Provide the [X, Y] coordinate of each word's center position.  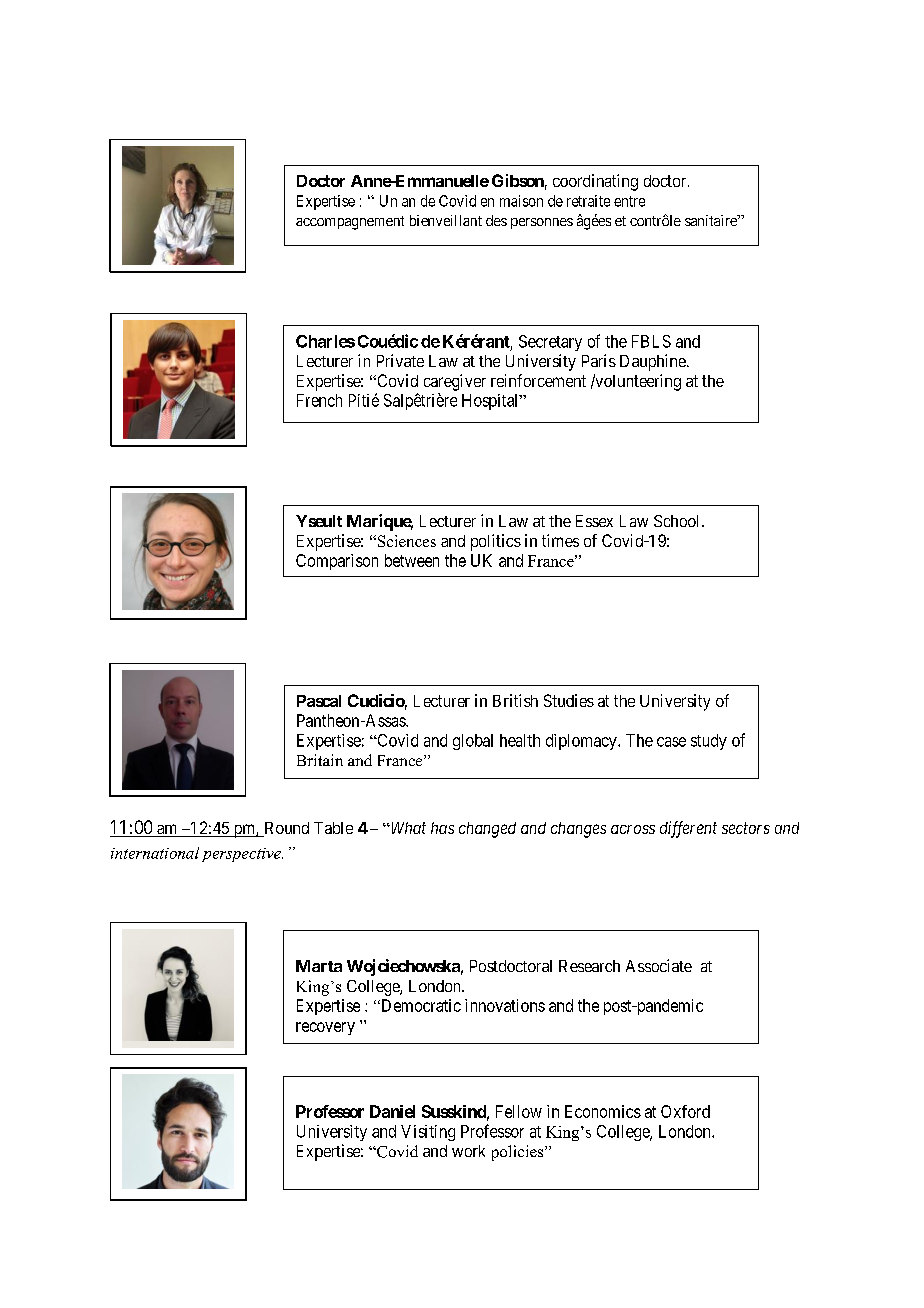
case [671, 742]
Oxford [685, 1111]
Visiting [428, 1133]
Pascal [319, 701]
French [319, 400]
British [515, 700]
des [496, 220]
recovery [325, 1028]
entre [629, 201]
